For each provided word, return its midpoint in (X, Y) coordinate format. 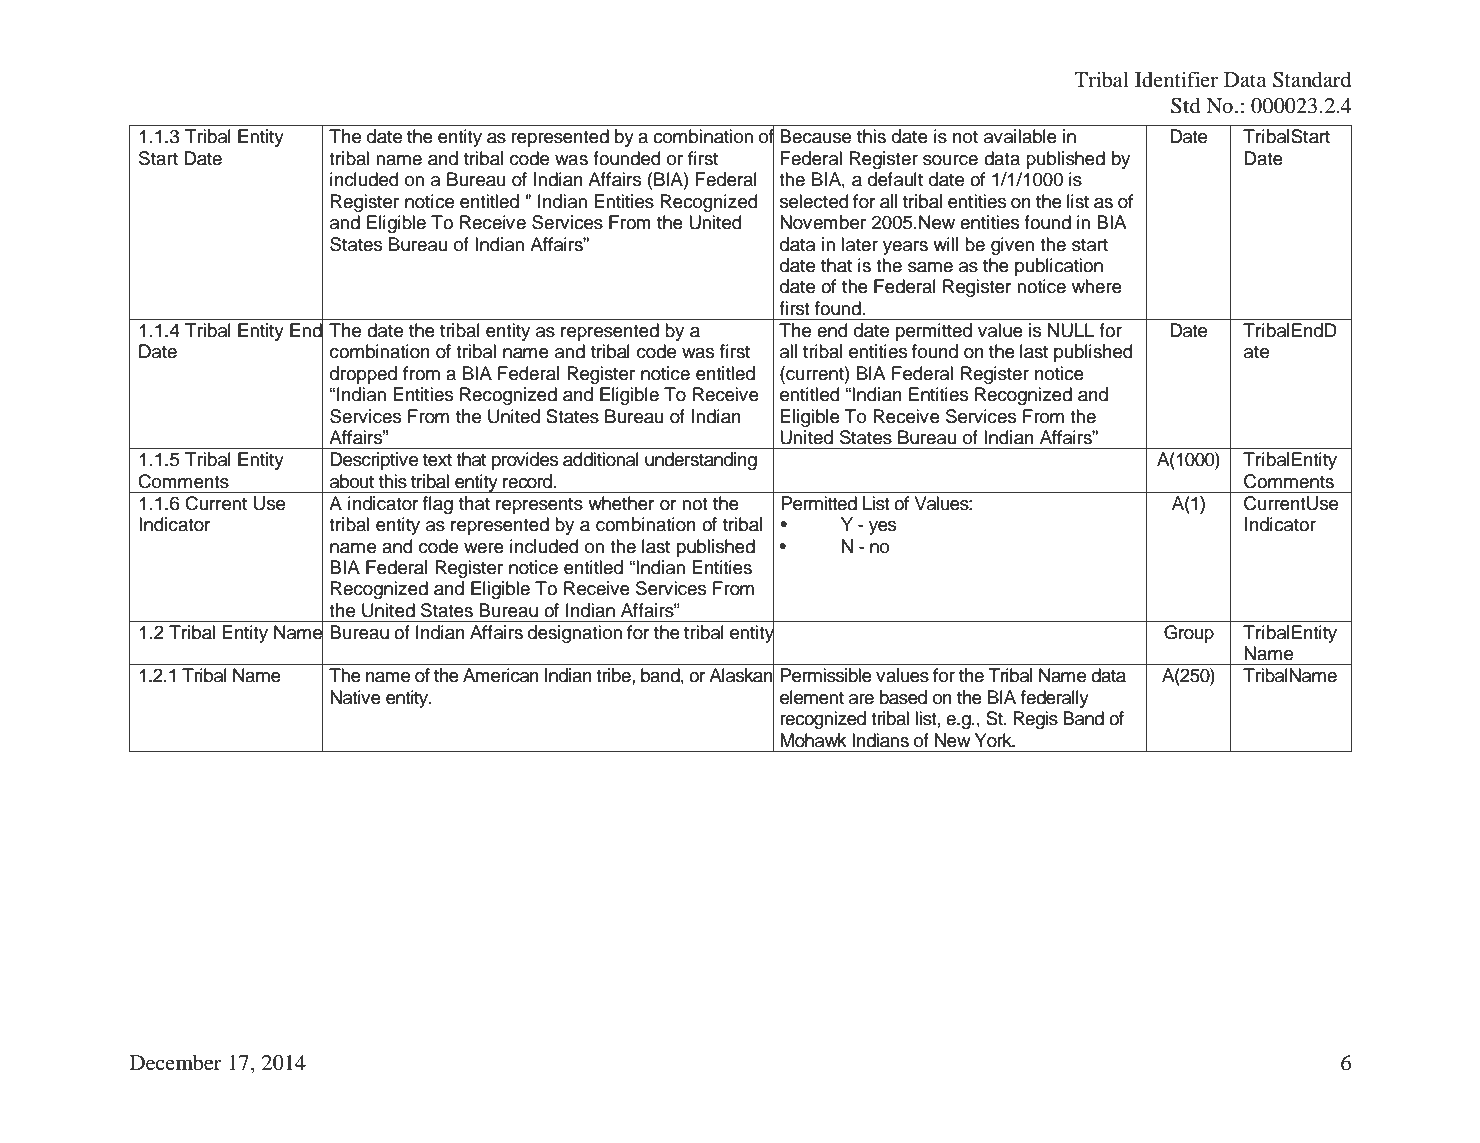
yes (882, 528)
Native (355, 697)
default (895, 179)
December (176, 1063)
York (994, 740)
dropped (363, 375)
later (860, 244)
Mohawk (813, 740)
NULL (1071, 330)
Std (1186, 106)
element (812, 697)
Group (1189, 634)
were (484, 548)
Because (815, 136)
